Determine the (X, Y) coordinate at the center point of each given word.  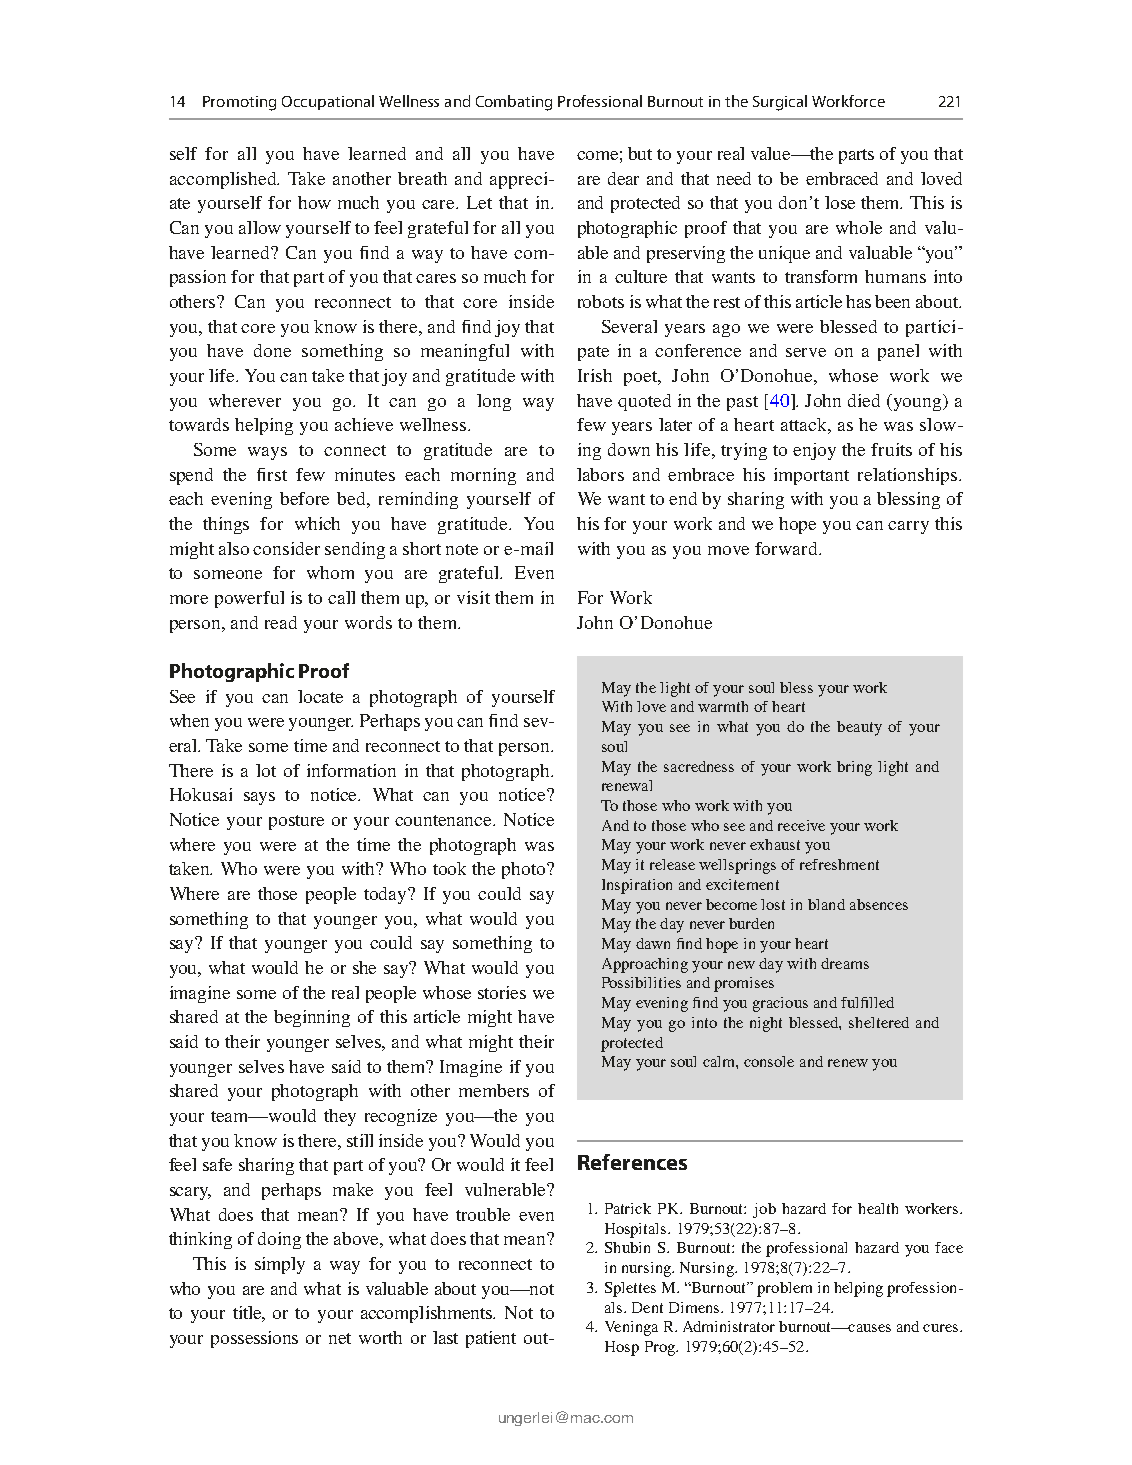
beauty (859, 728)
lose (840, 202)
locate (320, 696)
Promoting (239, 103)
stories (502, 992)
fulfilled (867, 1002)
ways (267, 453)
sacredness (699, 766)
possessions (254, 1339)
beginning (312, 1018)
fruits (891, 449)
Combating (514, 103)
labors (600, 474)
